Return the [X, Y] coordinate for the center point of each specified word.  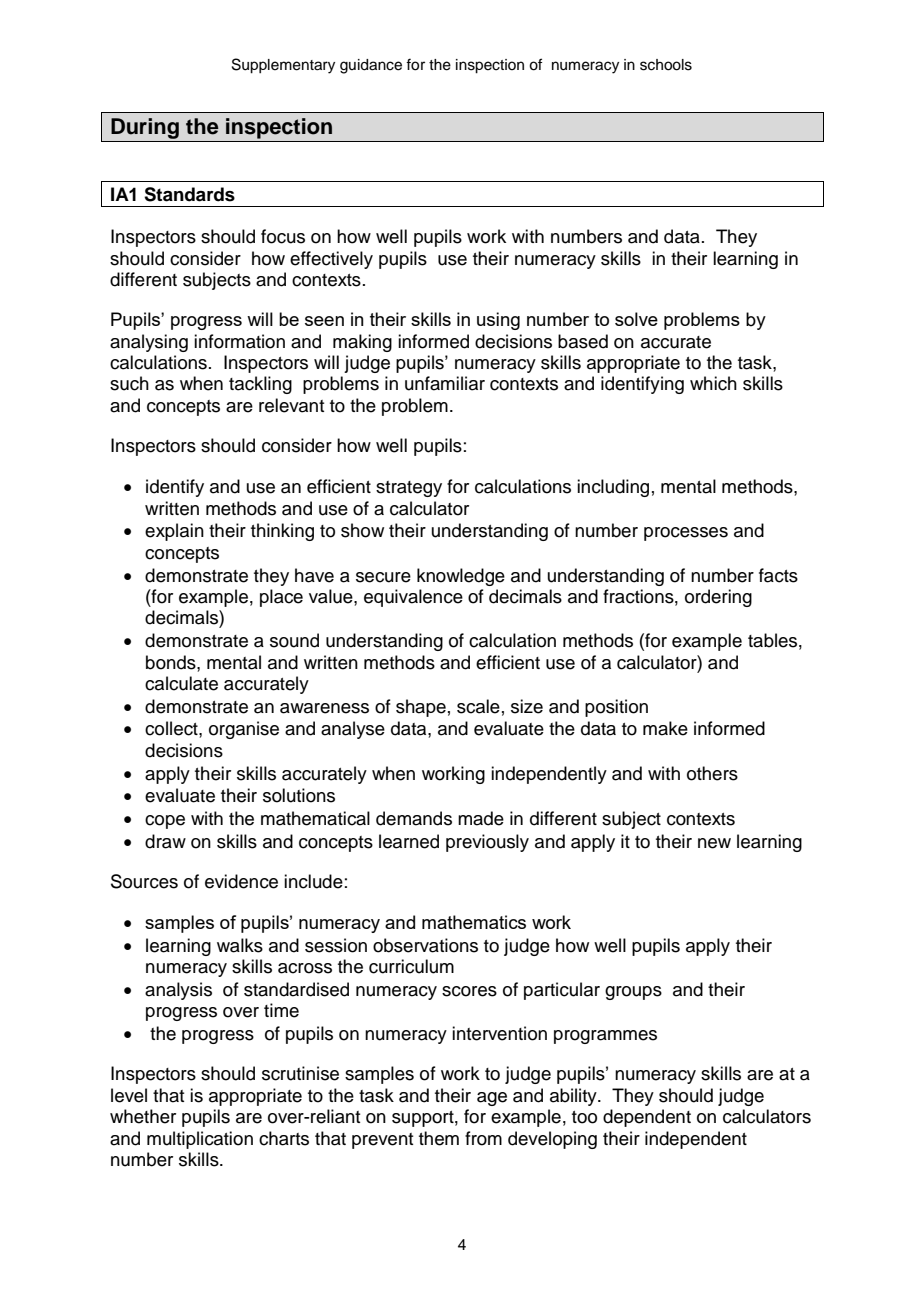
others [712, 773]
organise [244, 730]
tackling [260, 385]
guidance [371, 66]
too [584, 1117]
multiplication [200, 1140]
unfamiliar [445, 383]
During [145, 130]
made [481, 818]
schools [666, 65]
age [492, 1099]
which [713, 383]
